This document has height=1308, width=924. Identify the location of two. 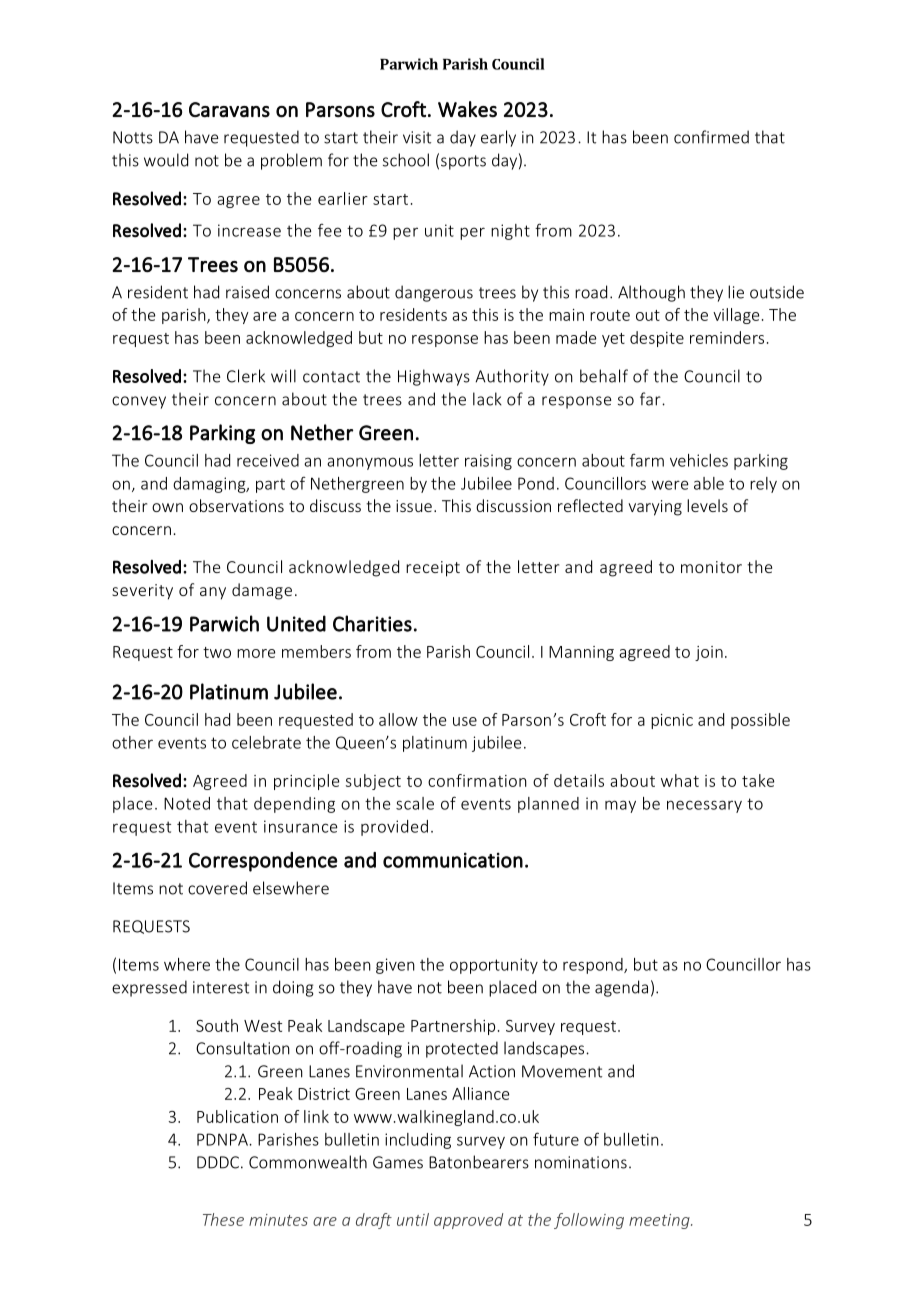
(217, 652).
